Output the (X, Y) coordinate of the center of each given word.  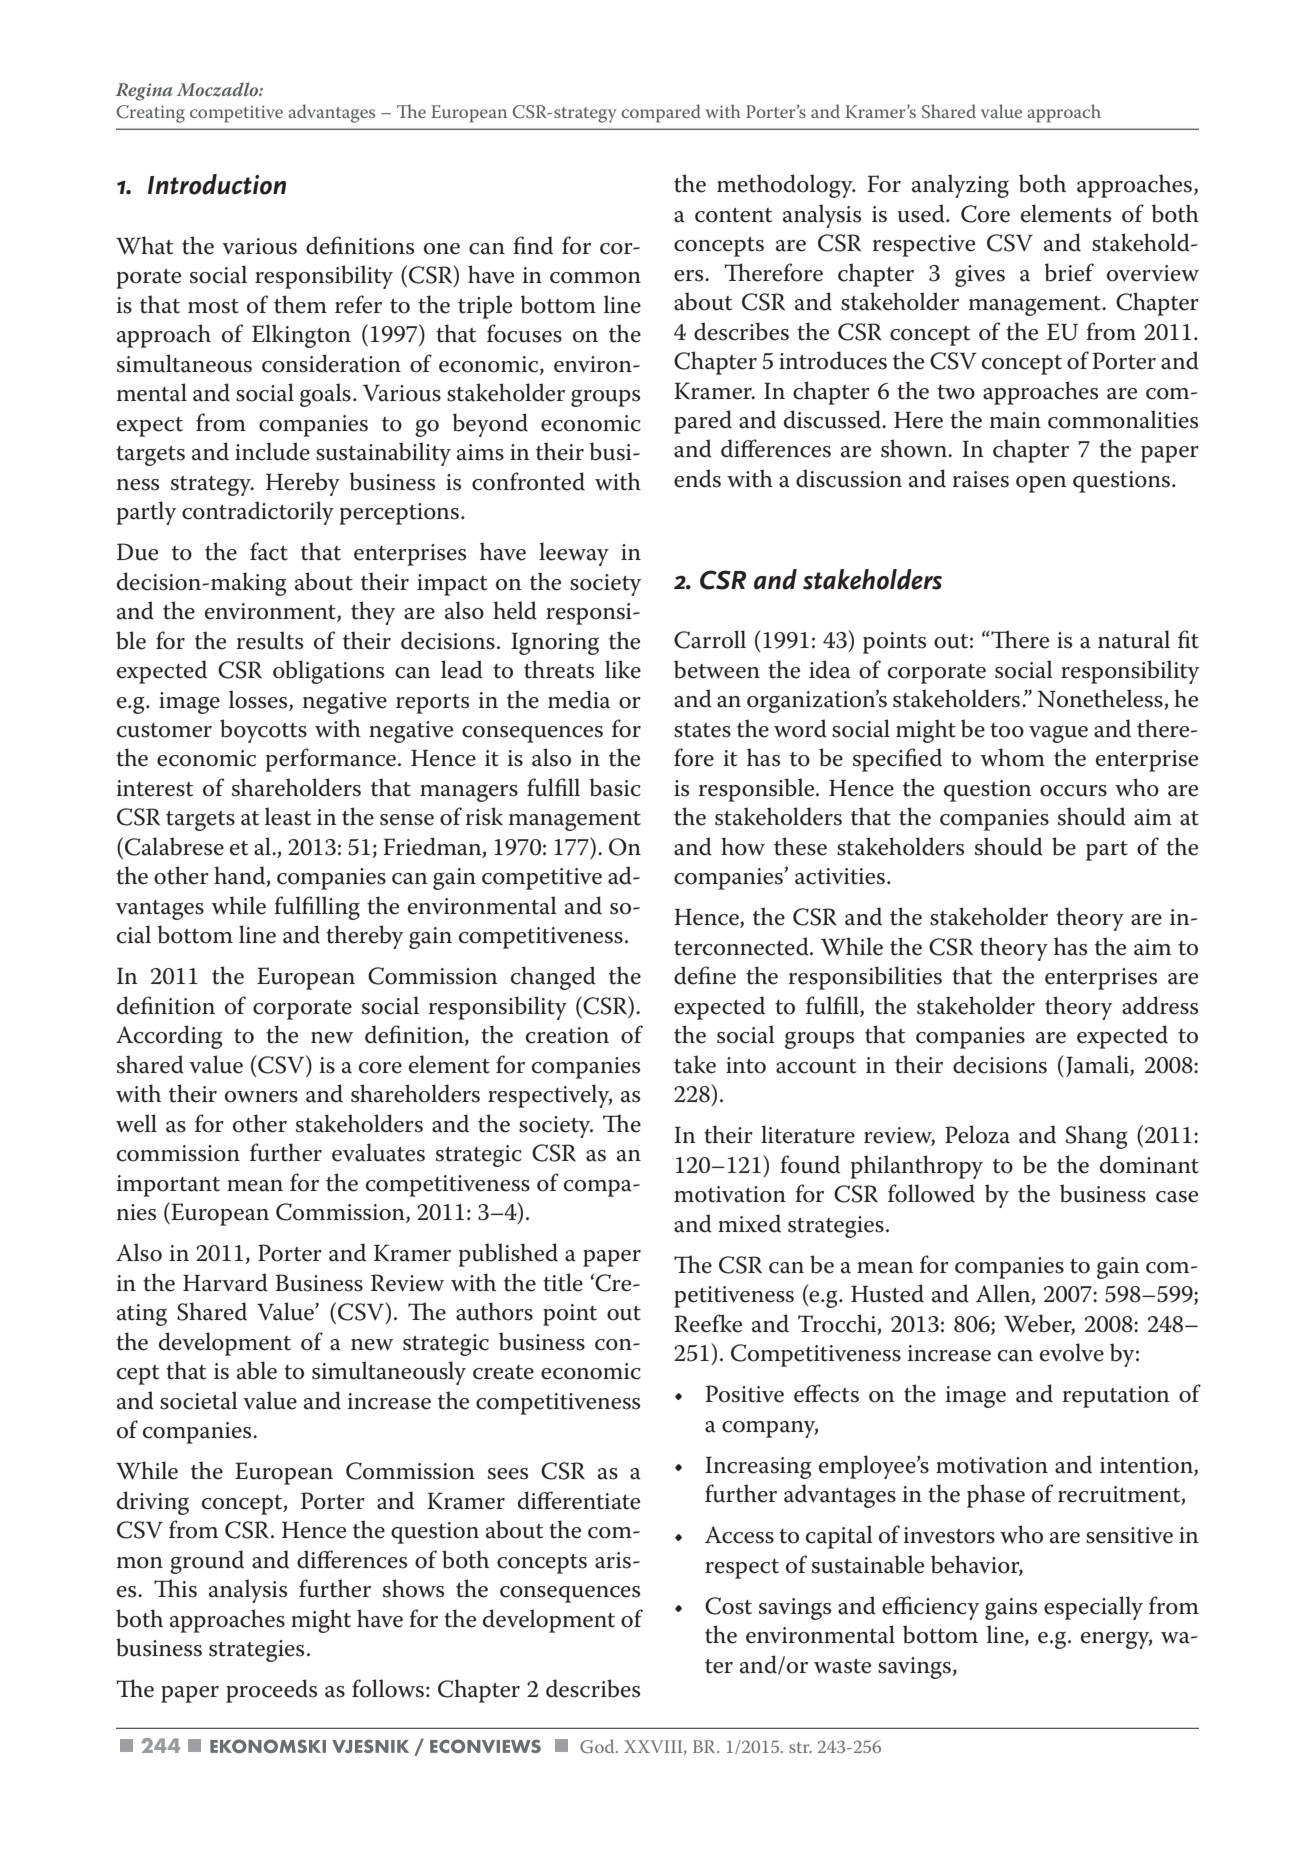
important (168, 1186)
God (598, 1746)
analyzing (960, 186)
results (270, 640)
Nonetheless (1101, 699)
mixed (749, 1223)
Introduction (217, 184)
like (623, 669)
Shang (1096, 1137)
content (733, 215)
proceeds (271, 1691)
